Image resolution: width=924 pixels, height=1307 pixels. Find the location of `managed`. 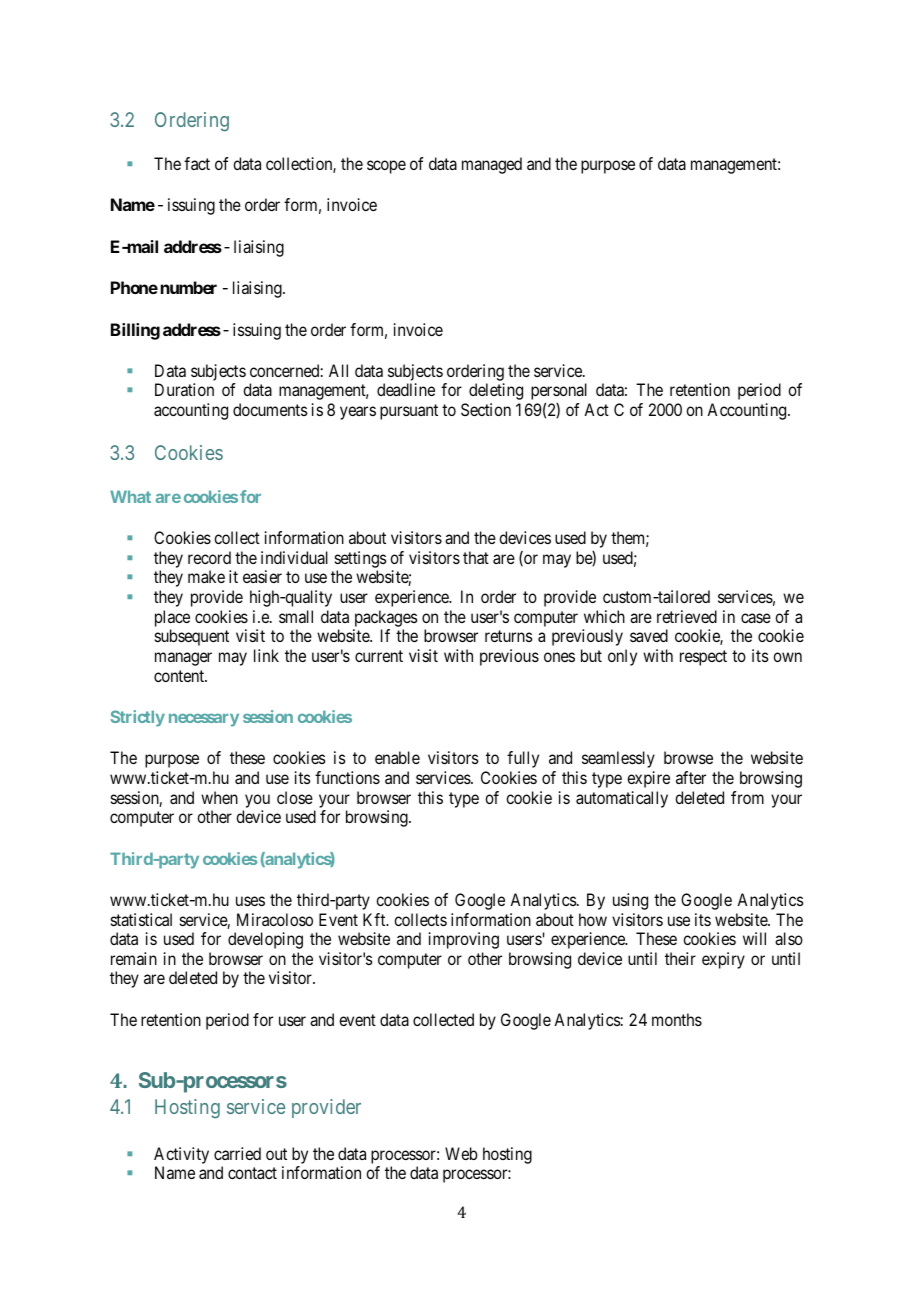

managed is located at coordinates (492, 165).
